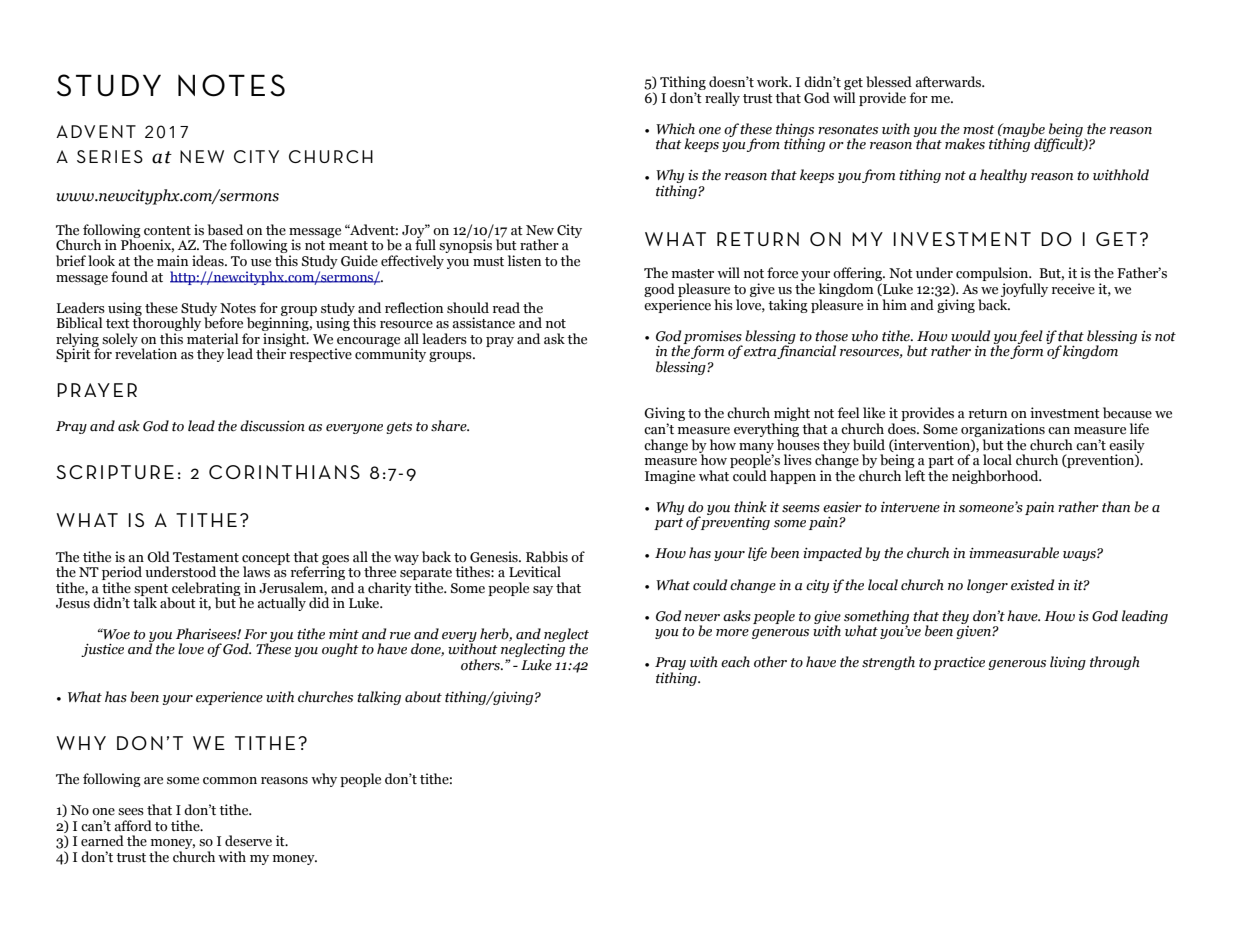 The image size is (1233, 952). Describe the element at coordinates (979, 130) in the image. I see `most` at that location.
